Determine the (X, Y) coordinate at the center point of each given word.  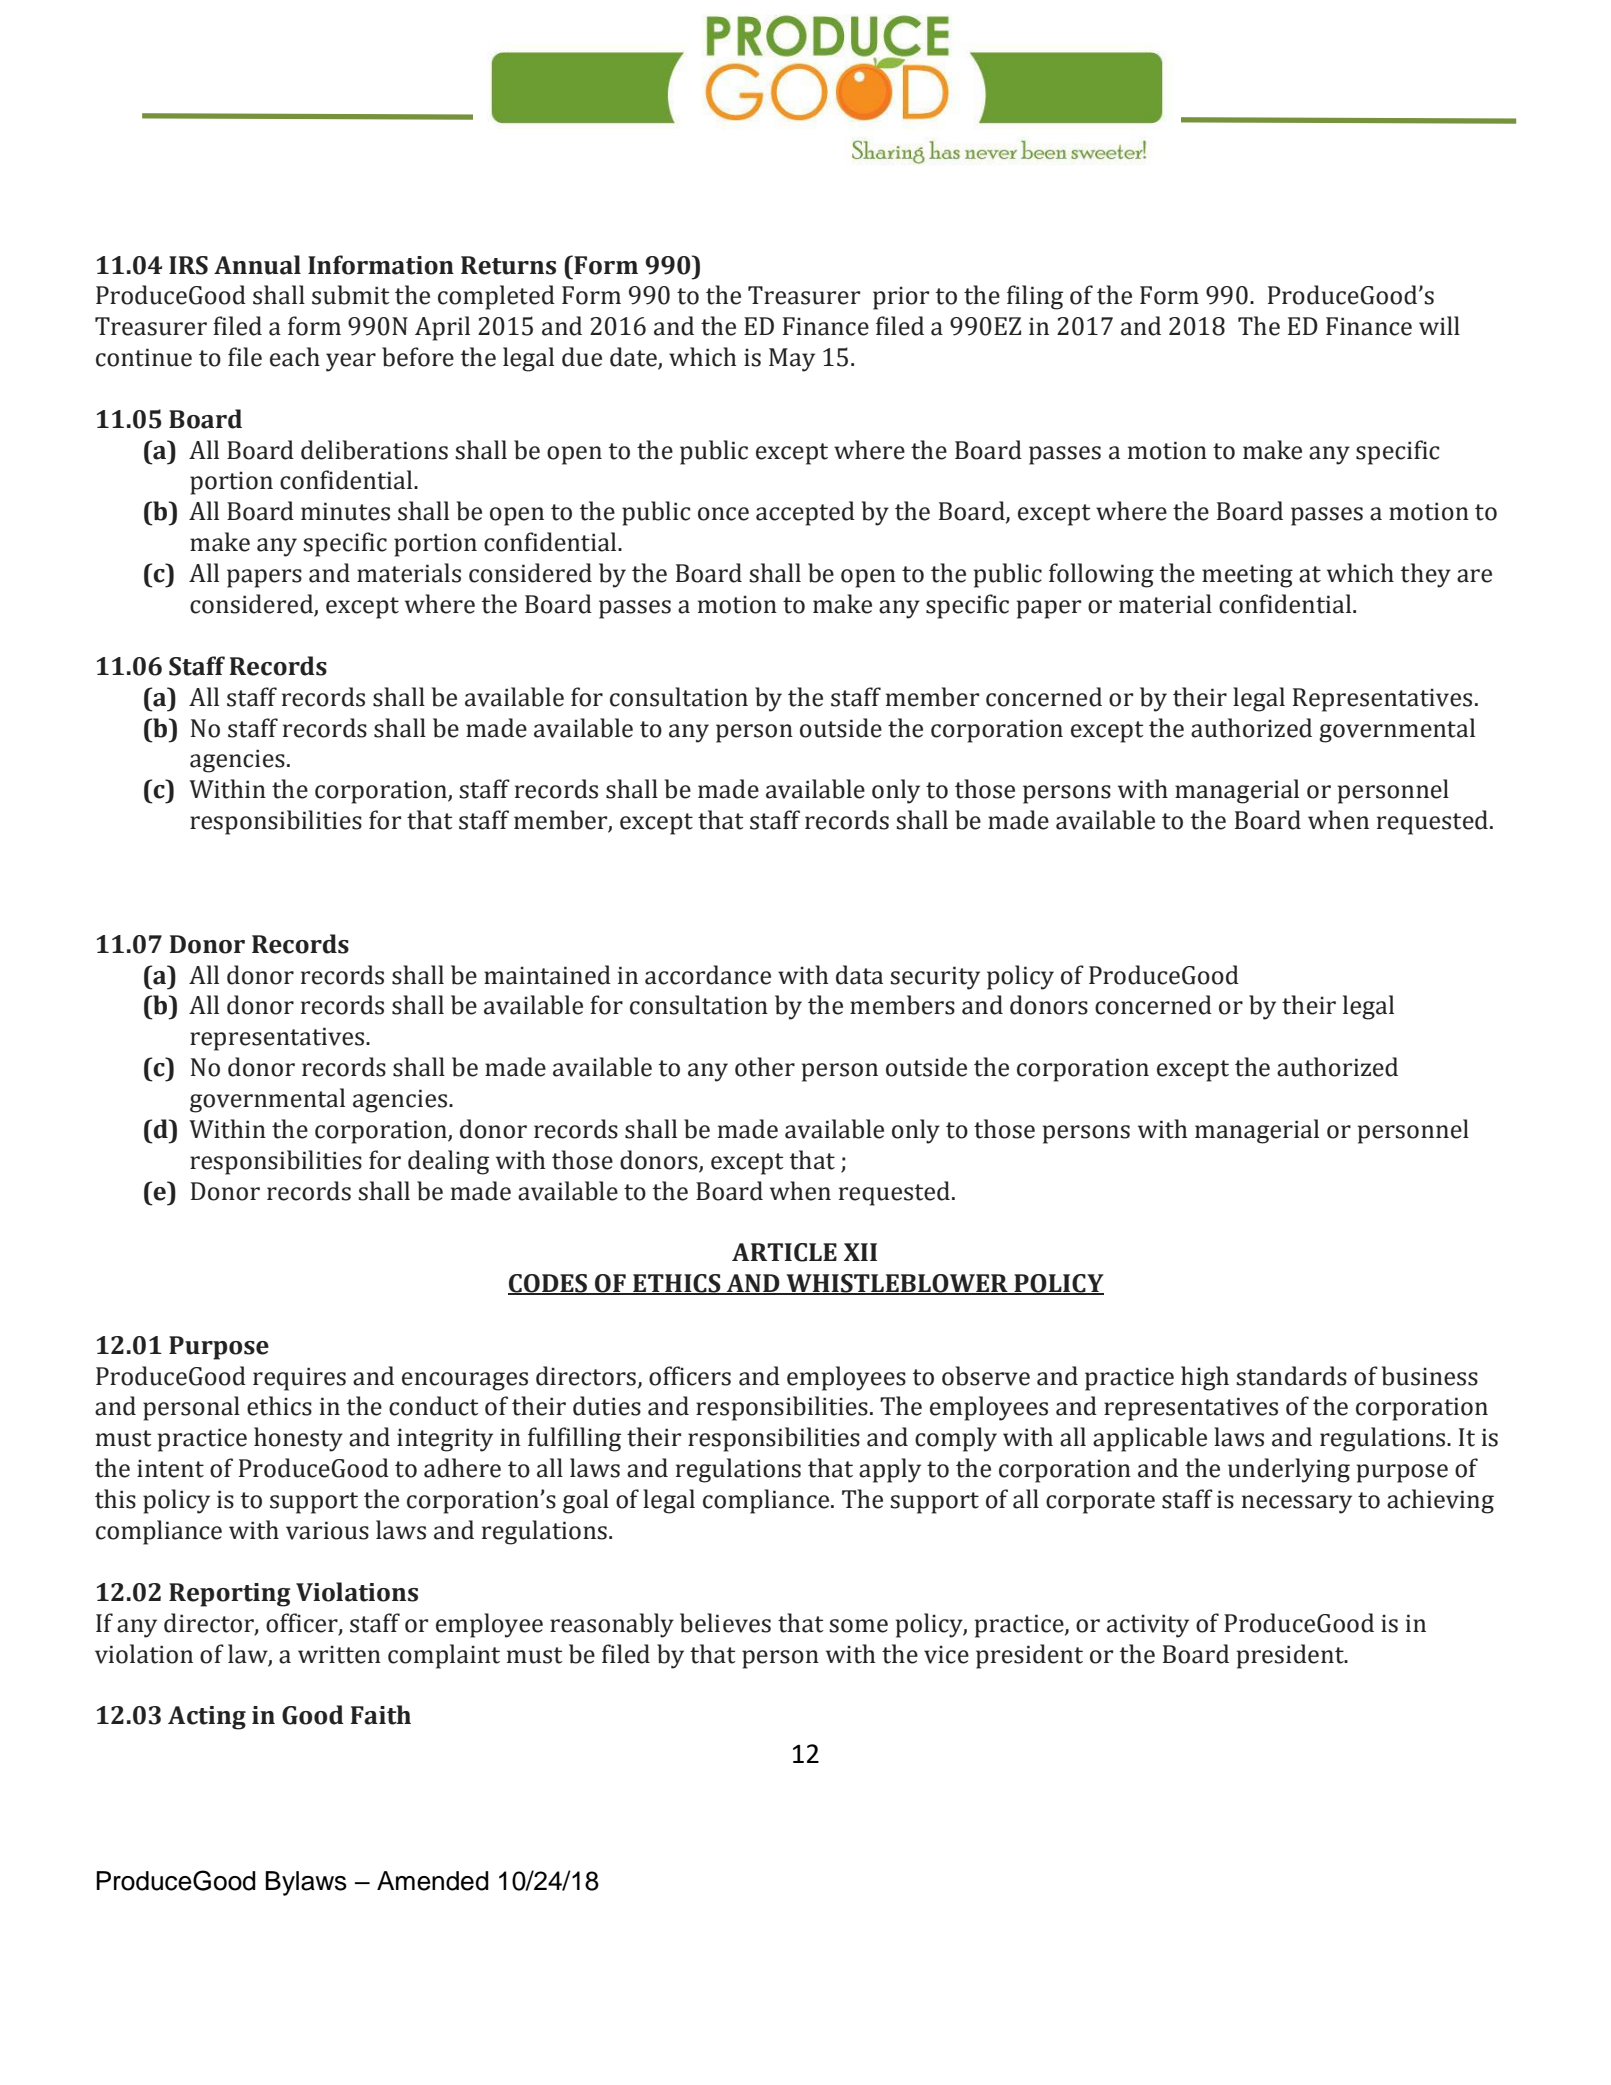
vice (946, 1654)
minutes (345, 511)
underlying (1289, 1470)
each (295, 357)
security (935, 978)
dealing (448, 1162)
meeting (1247, 576)
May (792, 360)
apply (890, 1470)
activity (1148, 1626)
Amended (433, 1881)
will (1439, 325)
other (765, 1067)
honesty (298, 1439)
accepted (805, 513)
